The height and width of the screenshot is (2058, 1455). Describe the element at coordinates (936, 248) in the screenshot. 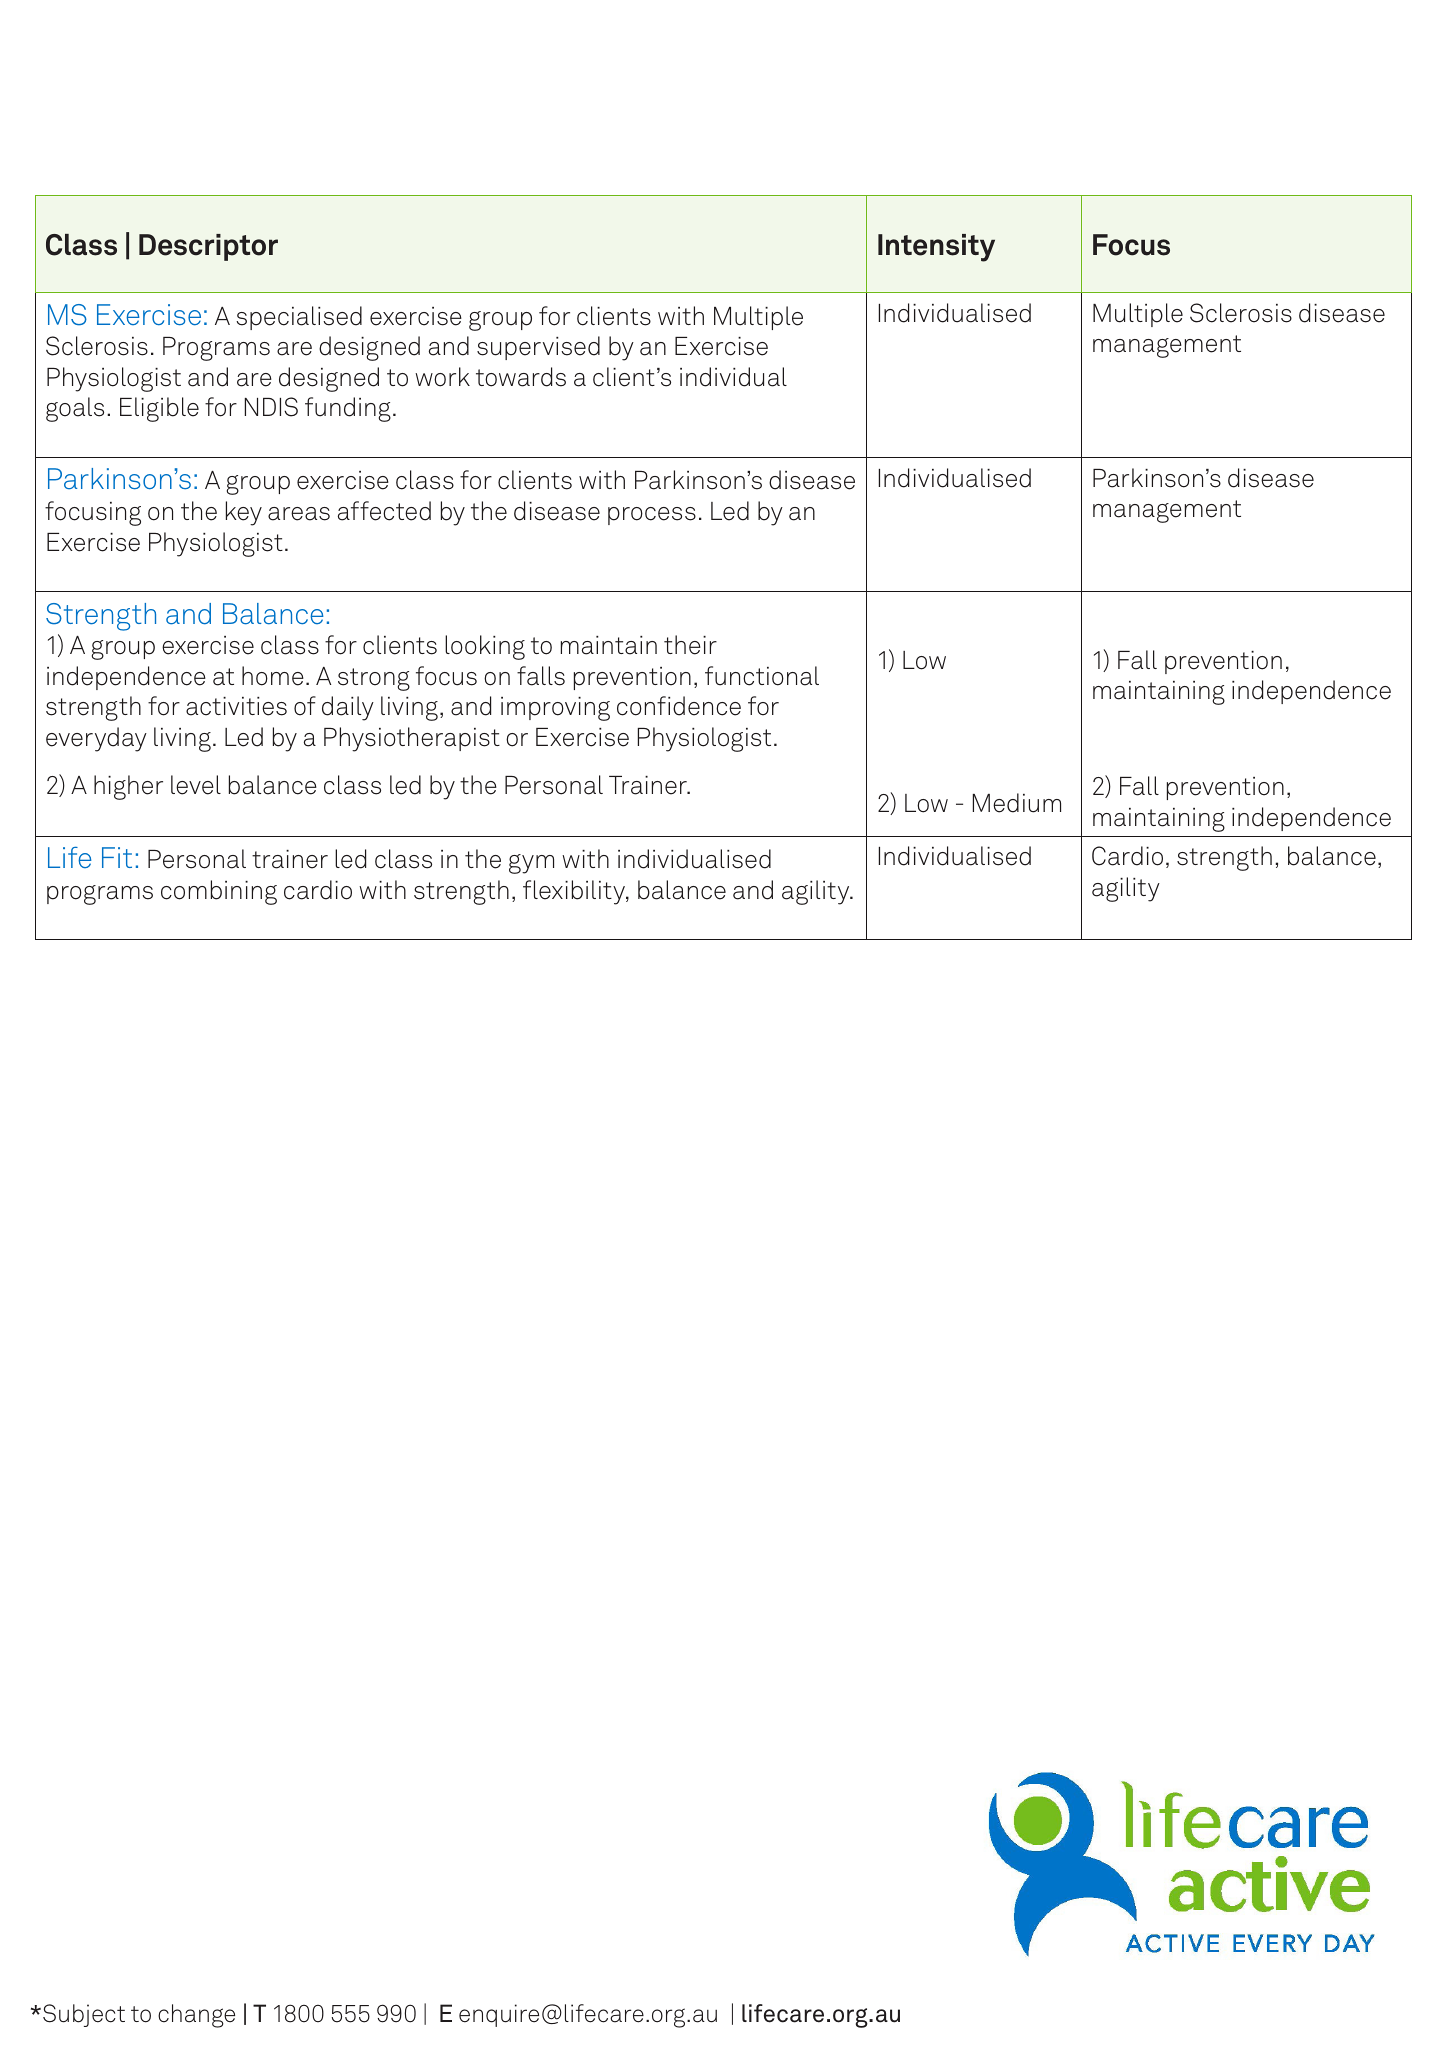

I see `Intensity` at that location.
